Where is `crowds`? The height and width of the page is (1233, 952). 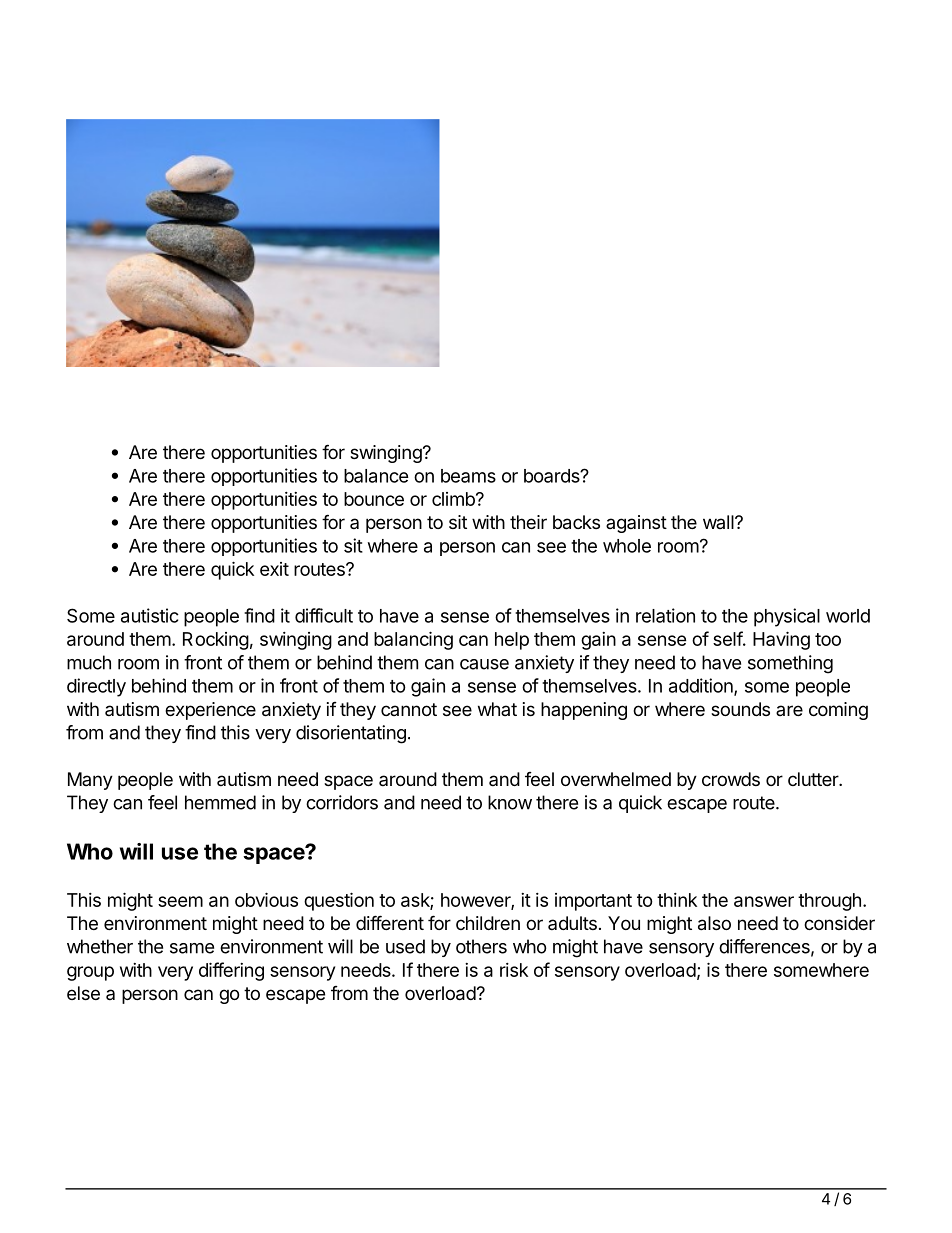
crowds is located at coordinates (731, 779).
